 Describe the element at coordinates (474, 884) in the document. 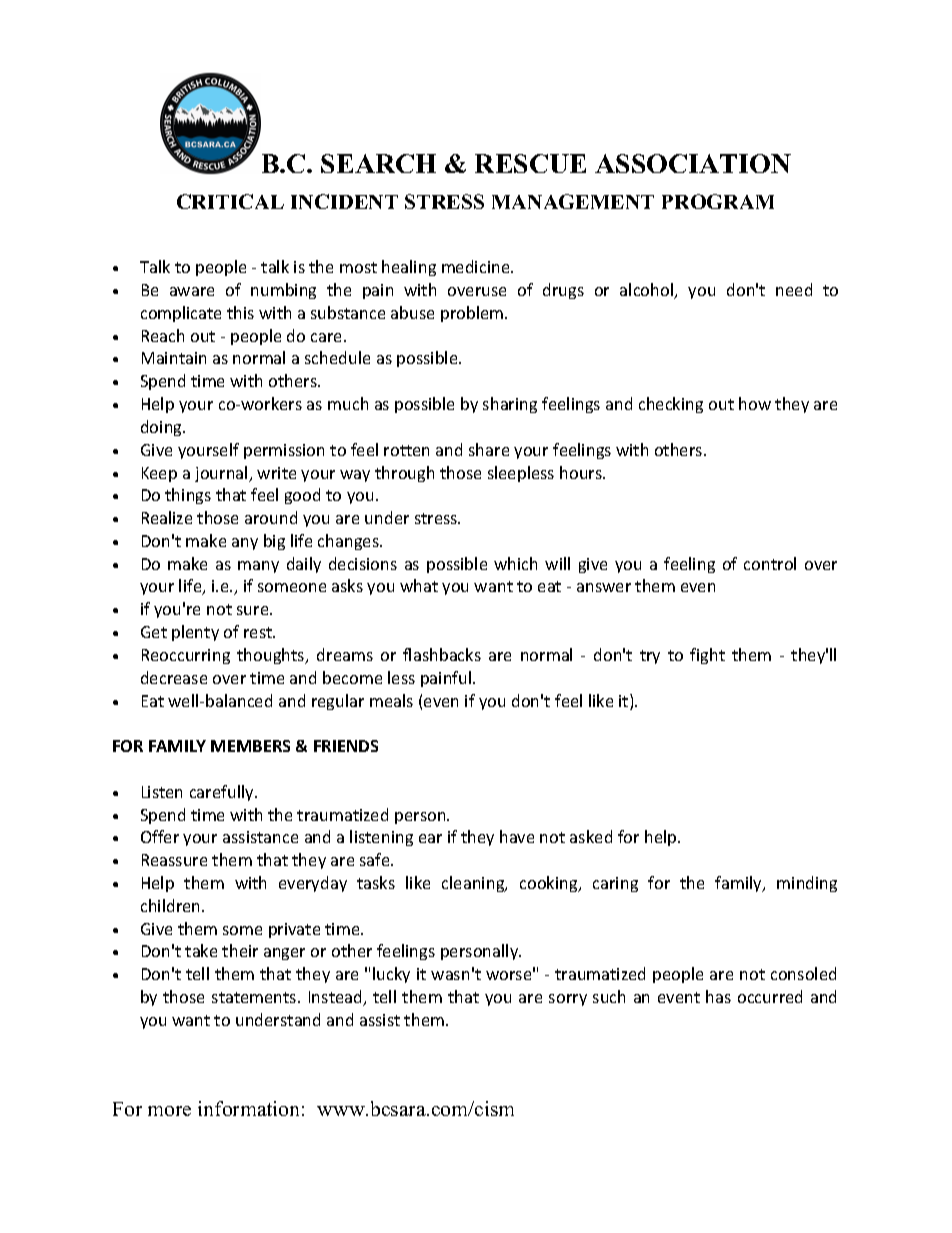

I see `cleaning` at that location.
